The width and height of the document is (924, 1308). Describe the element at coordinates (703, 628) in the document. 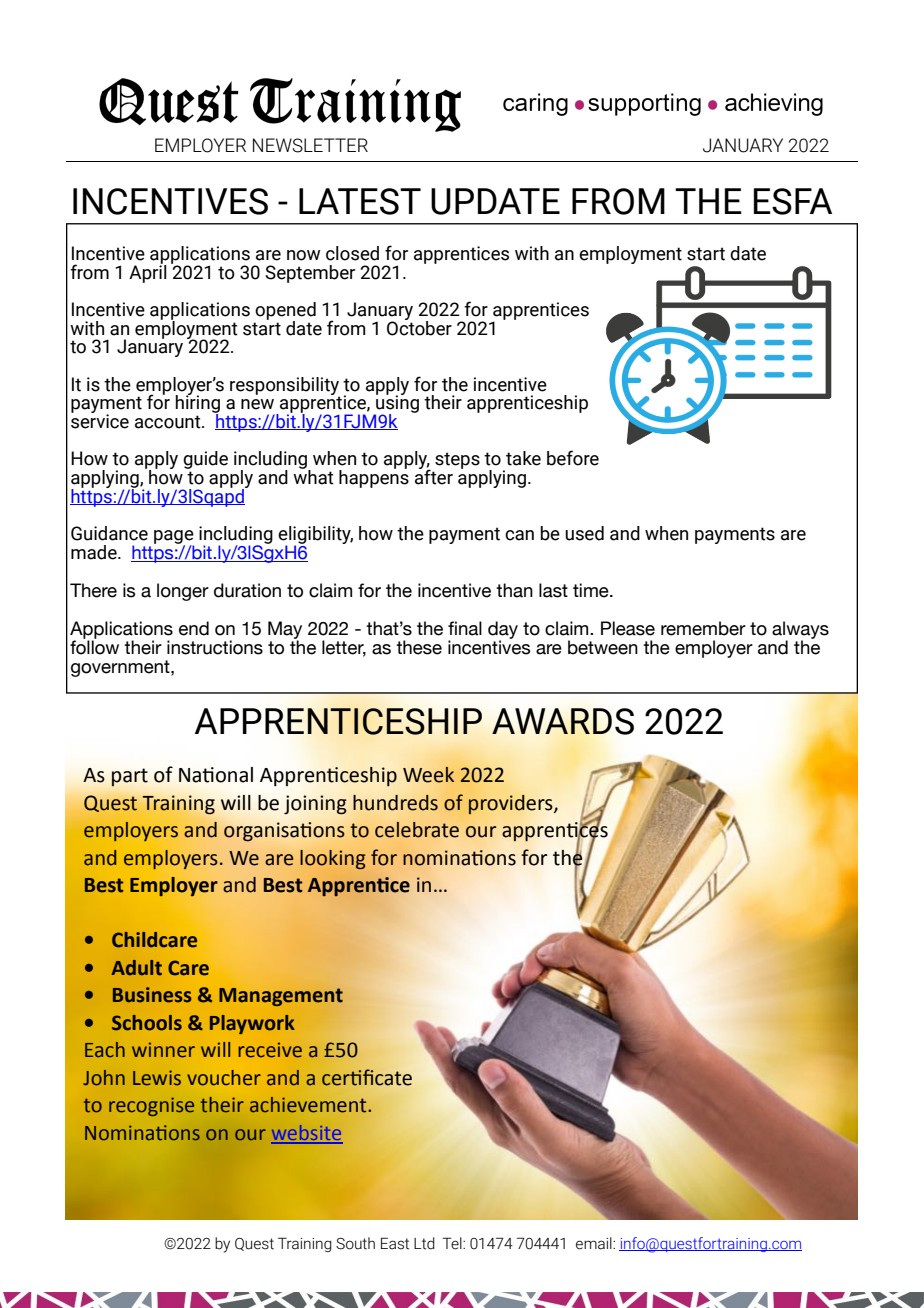

I see `remember` at that location.
